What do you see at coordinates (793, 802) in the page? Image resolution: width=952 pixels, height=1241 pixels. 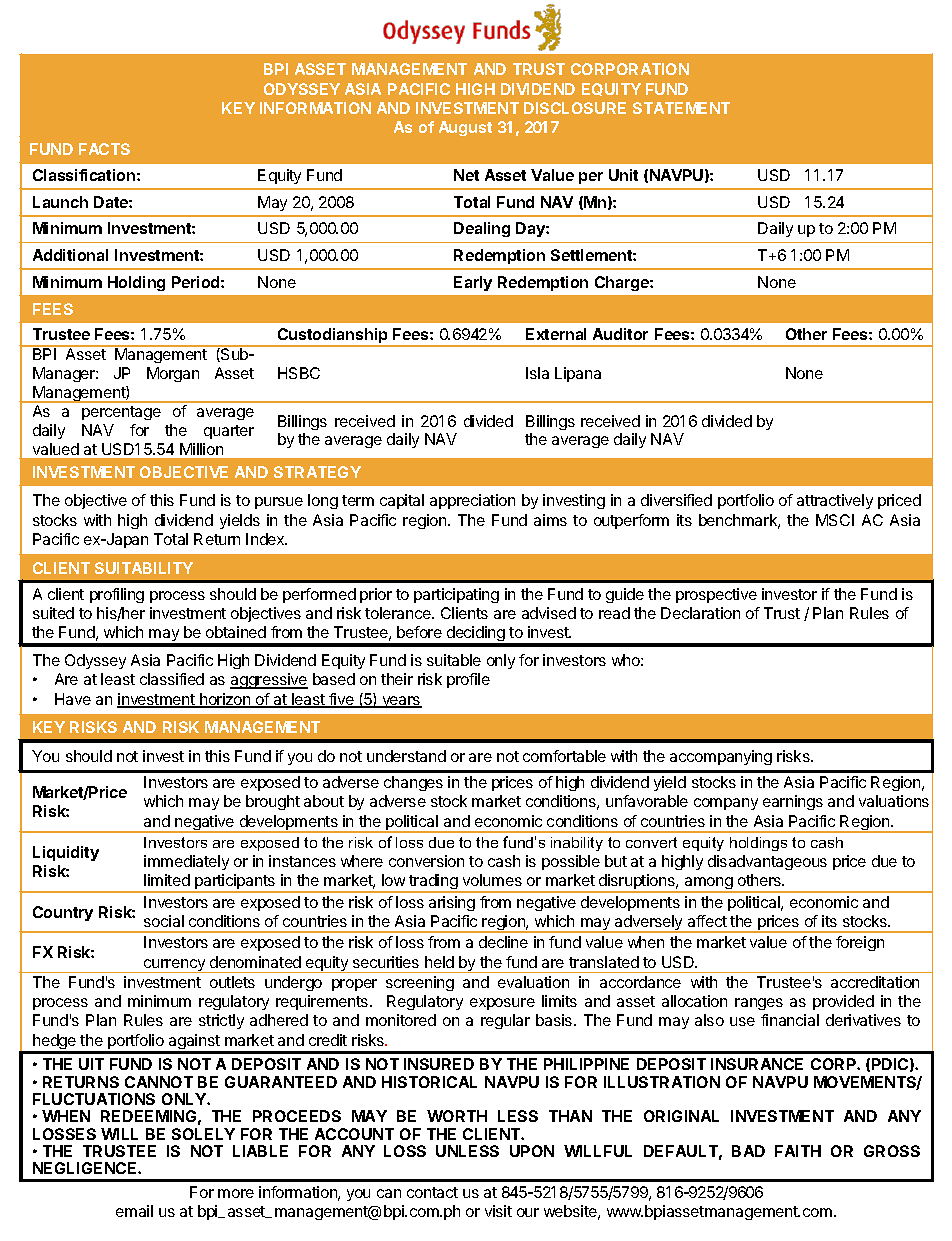 I see `earnings` at bounding box center [793, 802].
